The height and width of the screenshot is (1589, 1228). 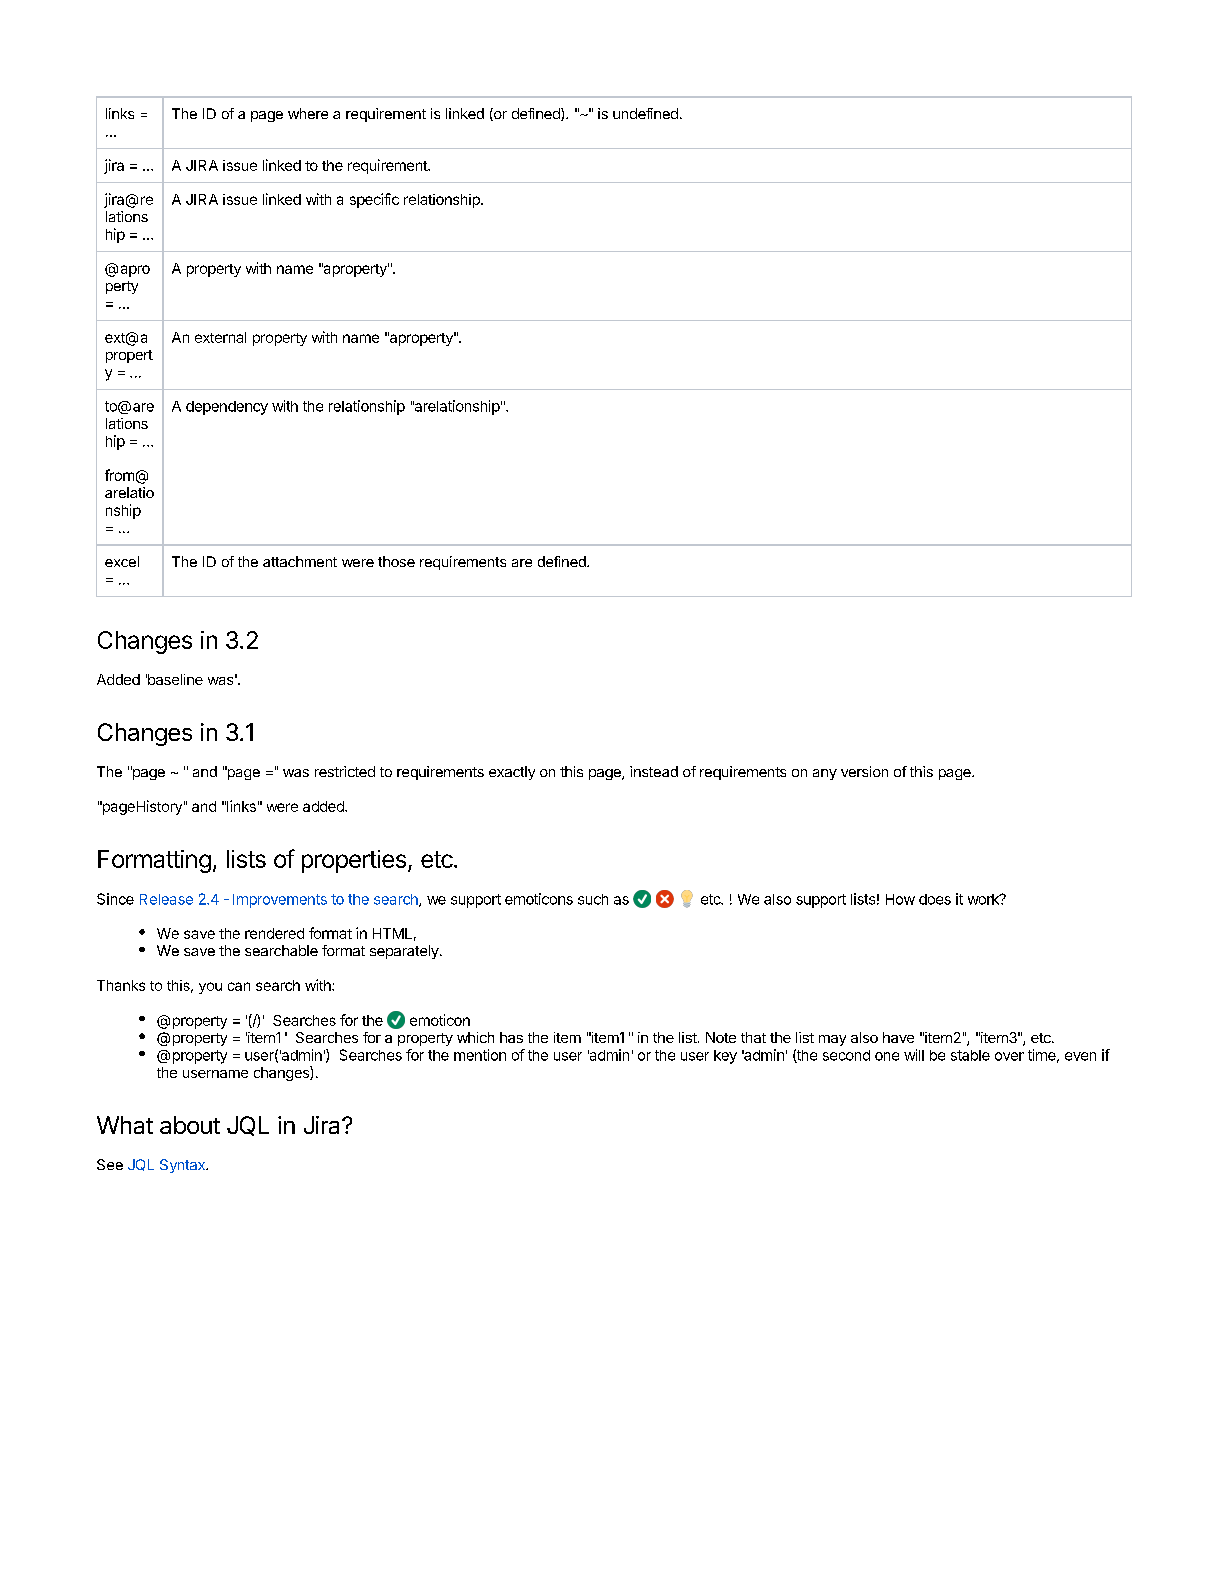 I want to click on about, so click(x=190, y=1125).
